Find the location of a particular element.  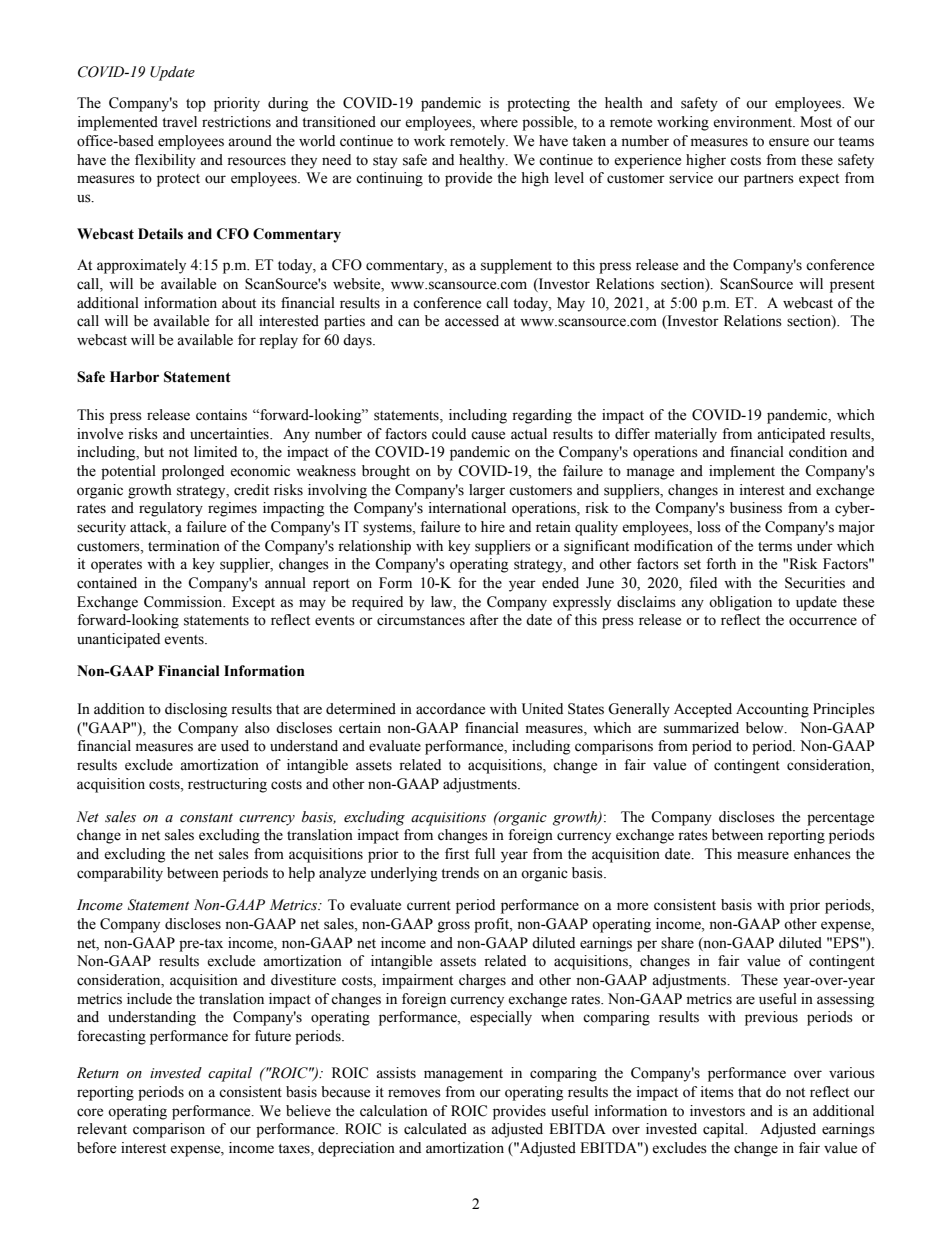

obligation is located at coordinates (740, 603).
